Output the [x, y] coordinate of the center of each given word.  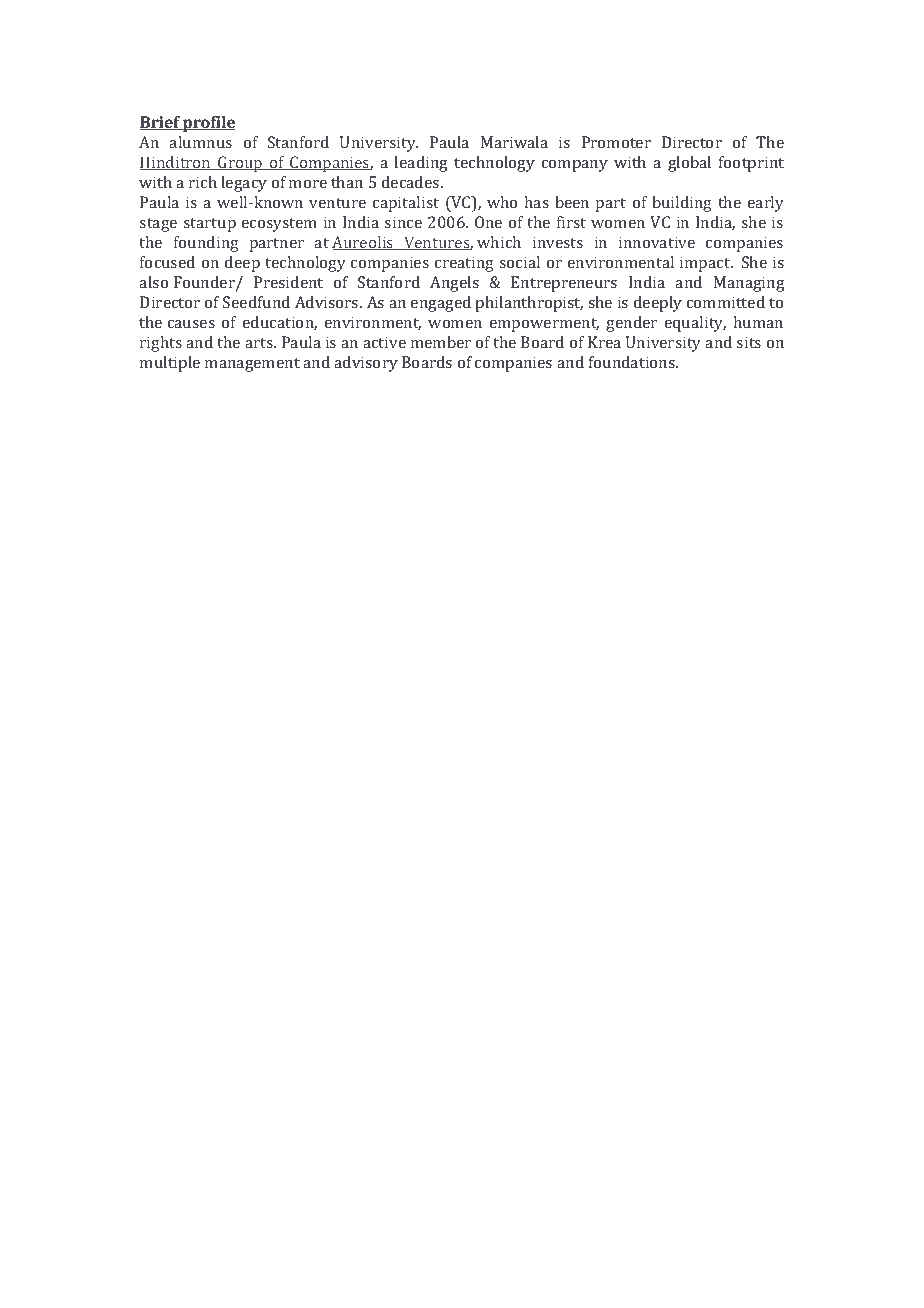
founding [206, 244]
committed [726, 302]
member [441, 342]
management [252, 365]
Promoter [616, 142]
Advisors [328, 302]
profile [208, 124]
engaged [441, 304]
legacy [244, 184]
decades [412, 182]
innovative [657, 242]
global [689, 164]
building [682, 204]
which [499, 242]
